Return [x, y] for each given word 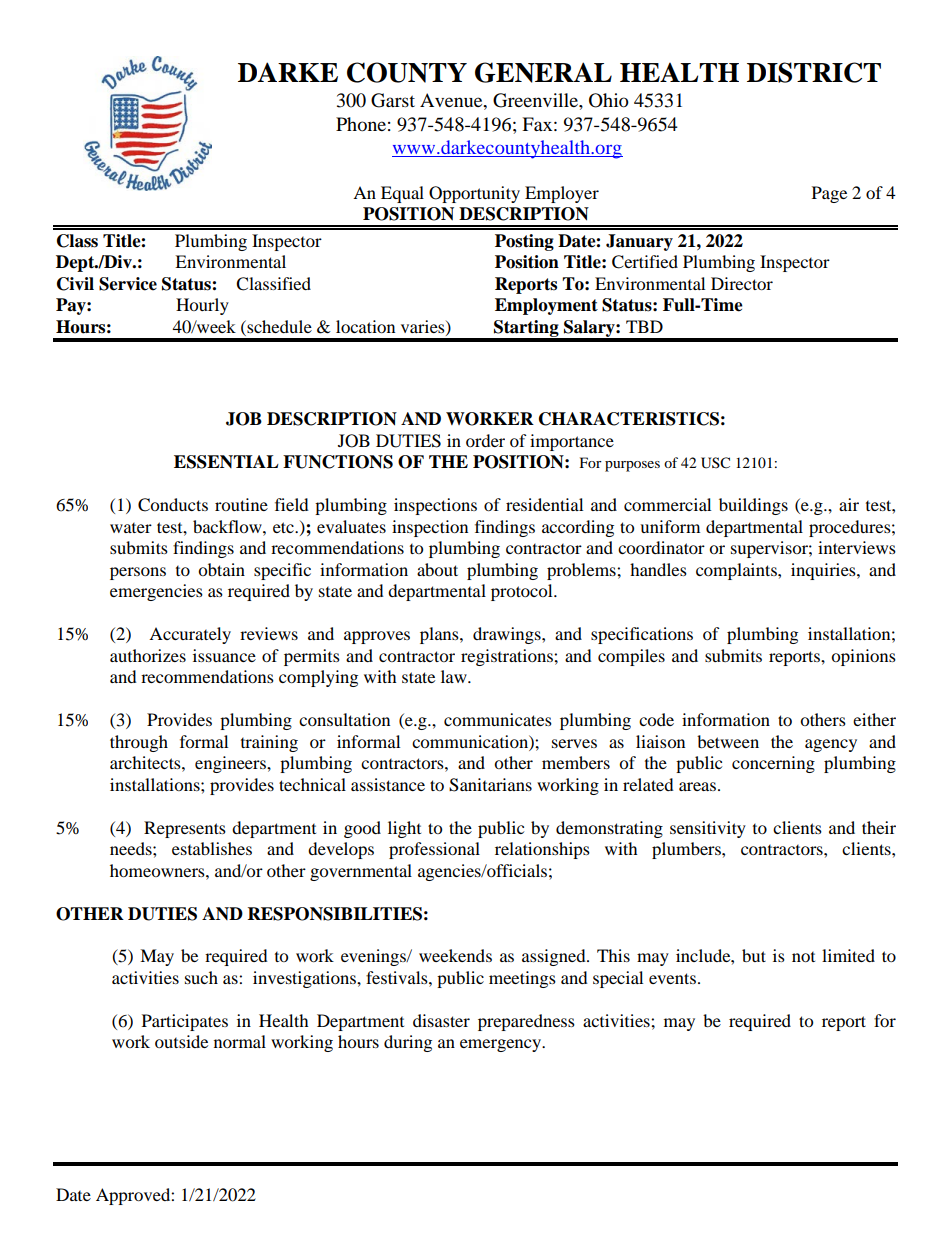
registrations [508, 657]
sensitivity [708, 829]
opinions [863, 657]
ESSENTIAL [226, 462]
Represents [185, 829]
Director [742, 283]
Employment [546, 306]
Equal [402, 194]
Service [128, 284]
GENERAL [543, 72]
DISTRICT [814, 72]
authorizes [148, 655]
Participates [185, 1022]
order [485, 440]
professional [434, 850]
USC [715, 463]
